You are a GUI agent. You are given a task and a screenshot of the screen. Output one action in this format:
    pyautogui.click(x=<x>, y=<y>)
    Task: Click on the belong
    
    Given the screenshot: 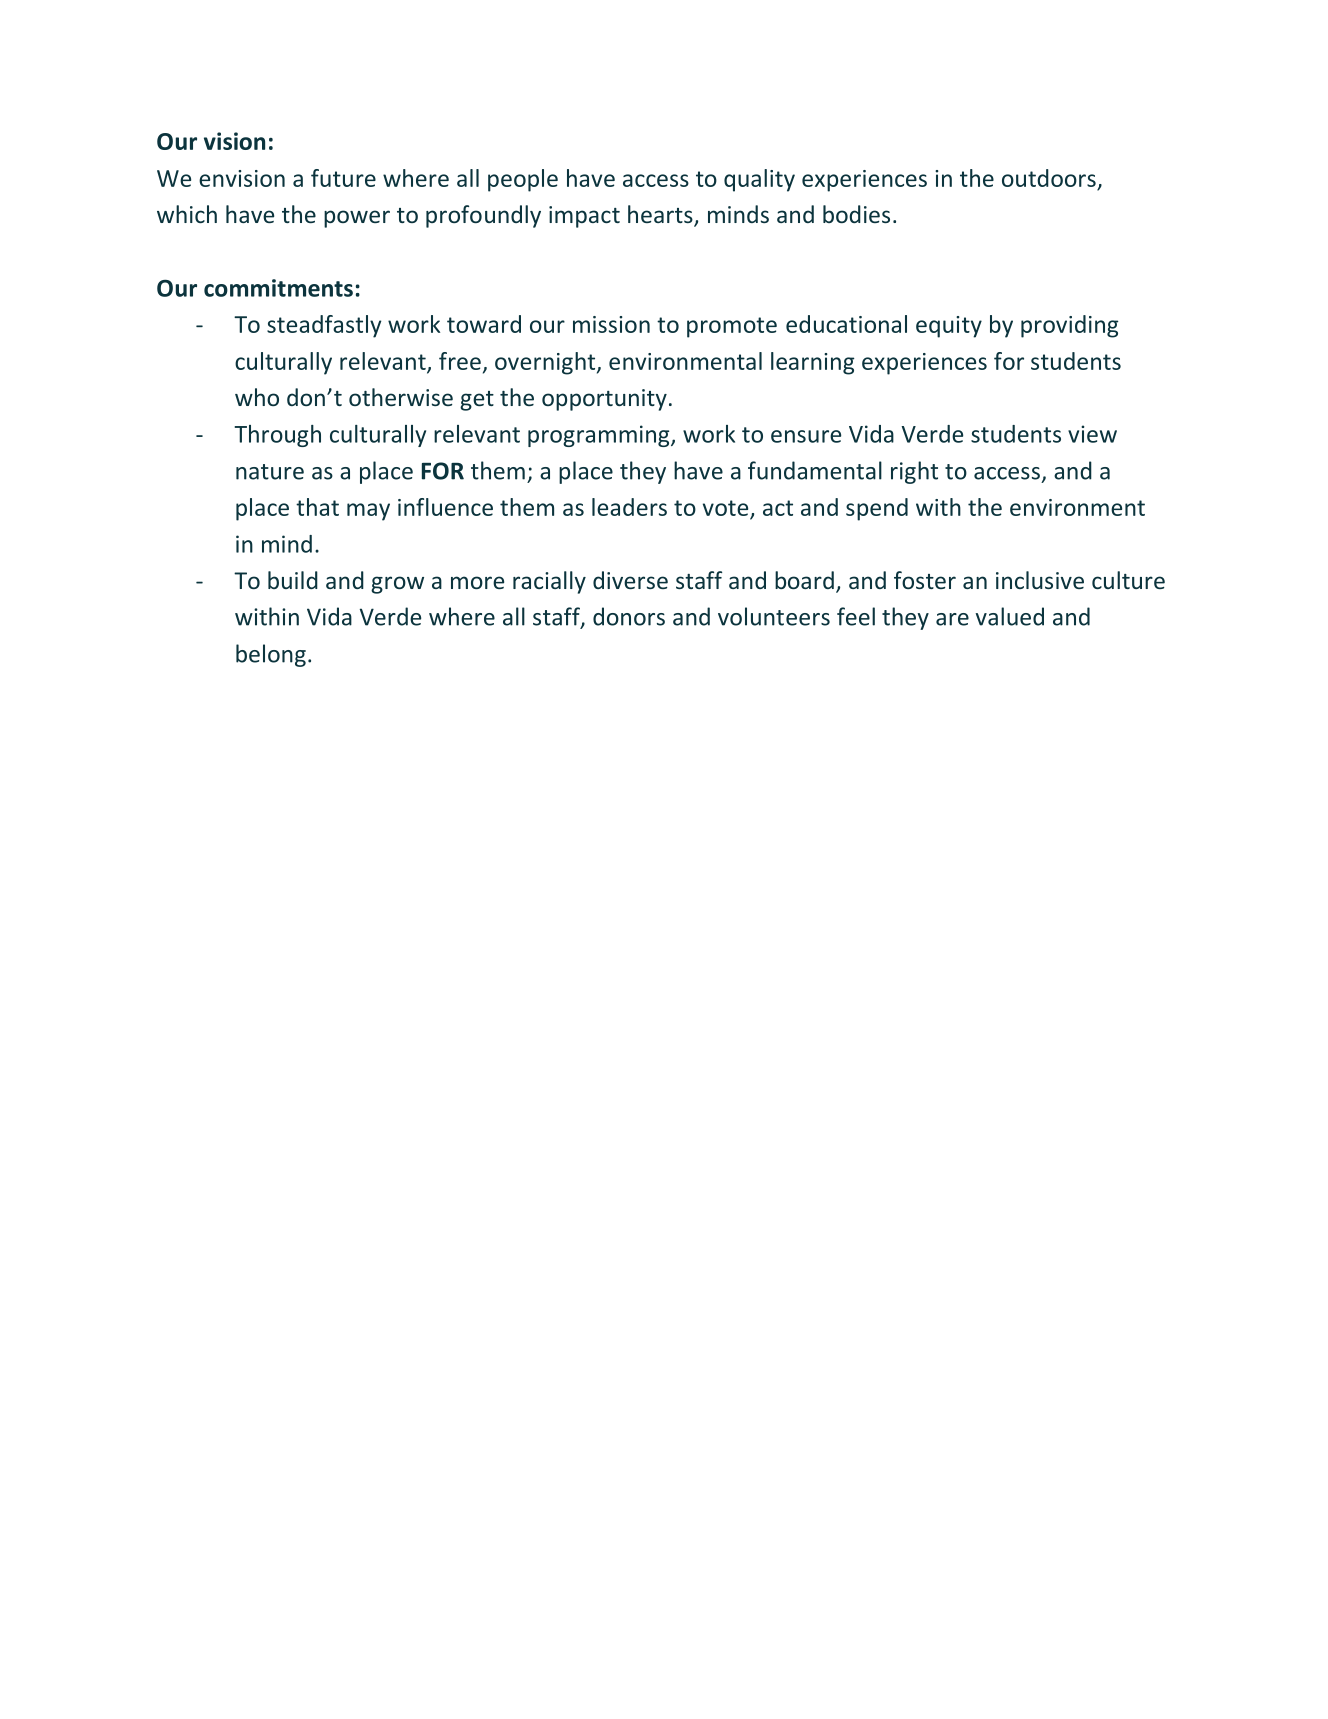 What is the action you would take?
    pyautogui.click(x=271, y=655)
